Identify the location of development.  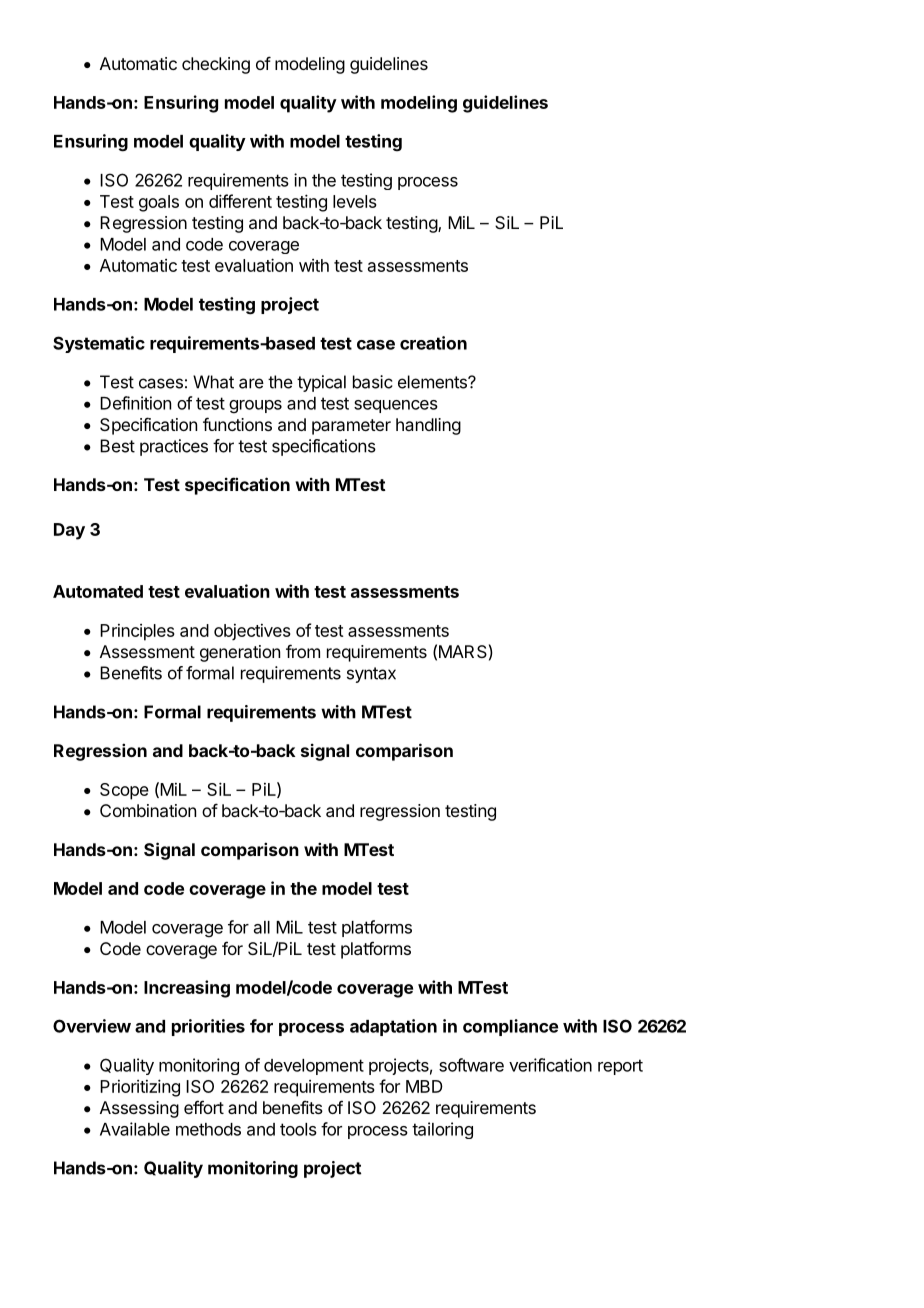
(314, 1067).
